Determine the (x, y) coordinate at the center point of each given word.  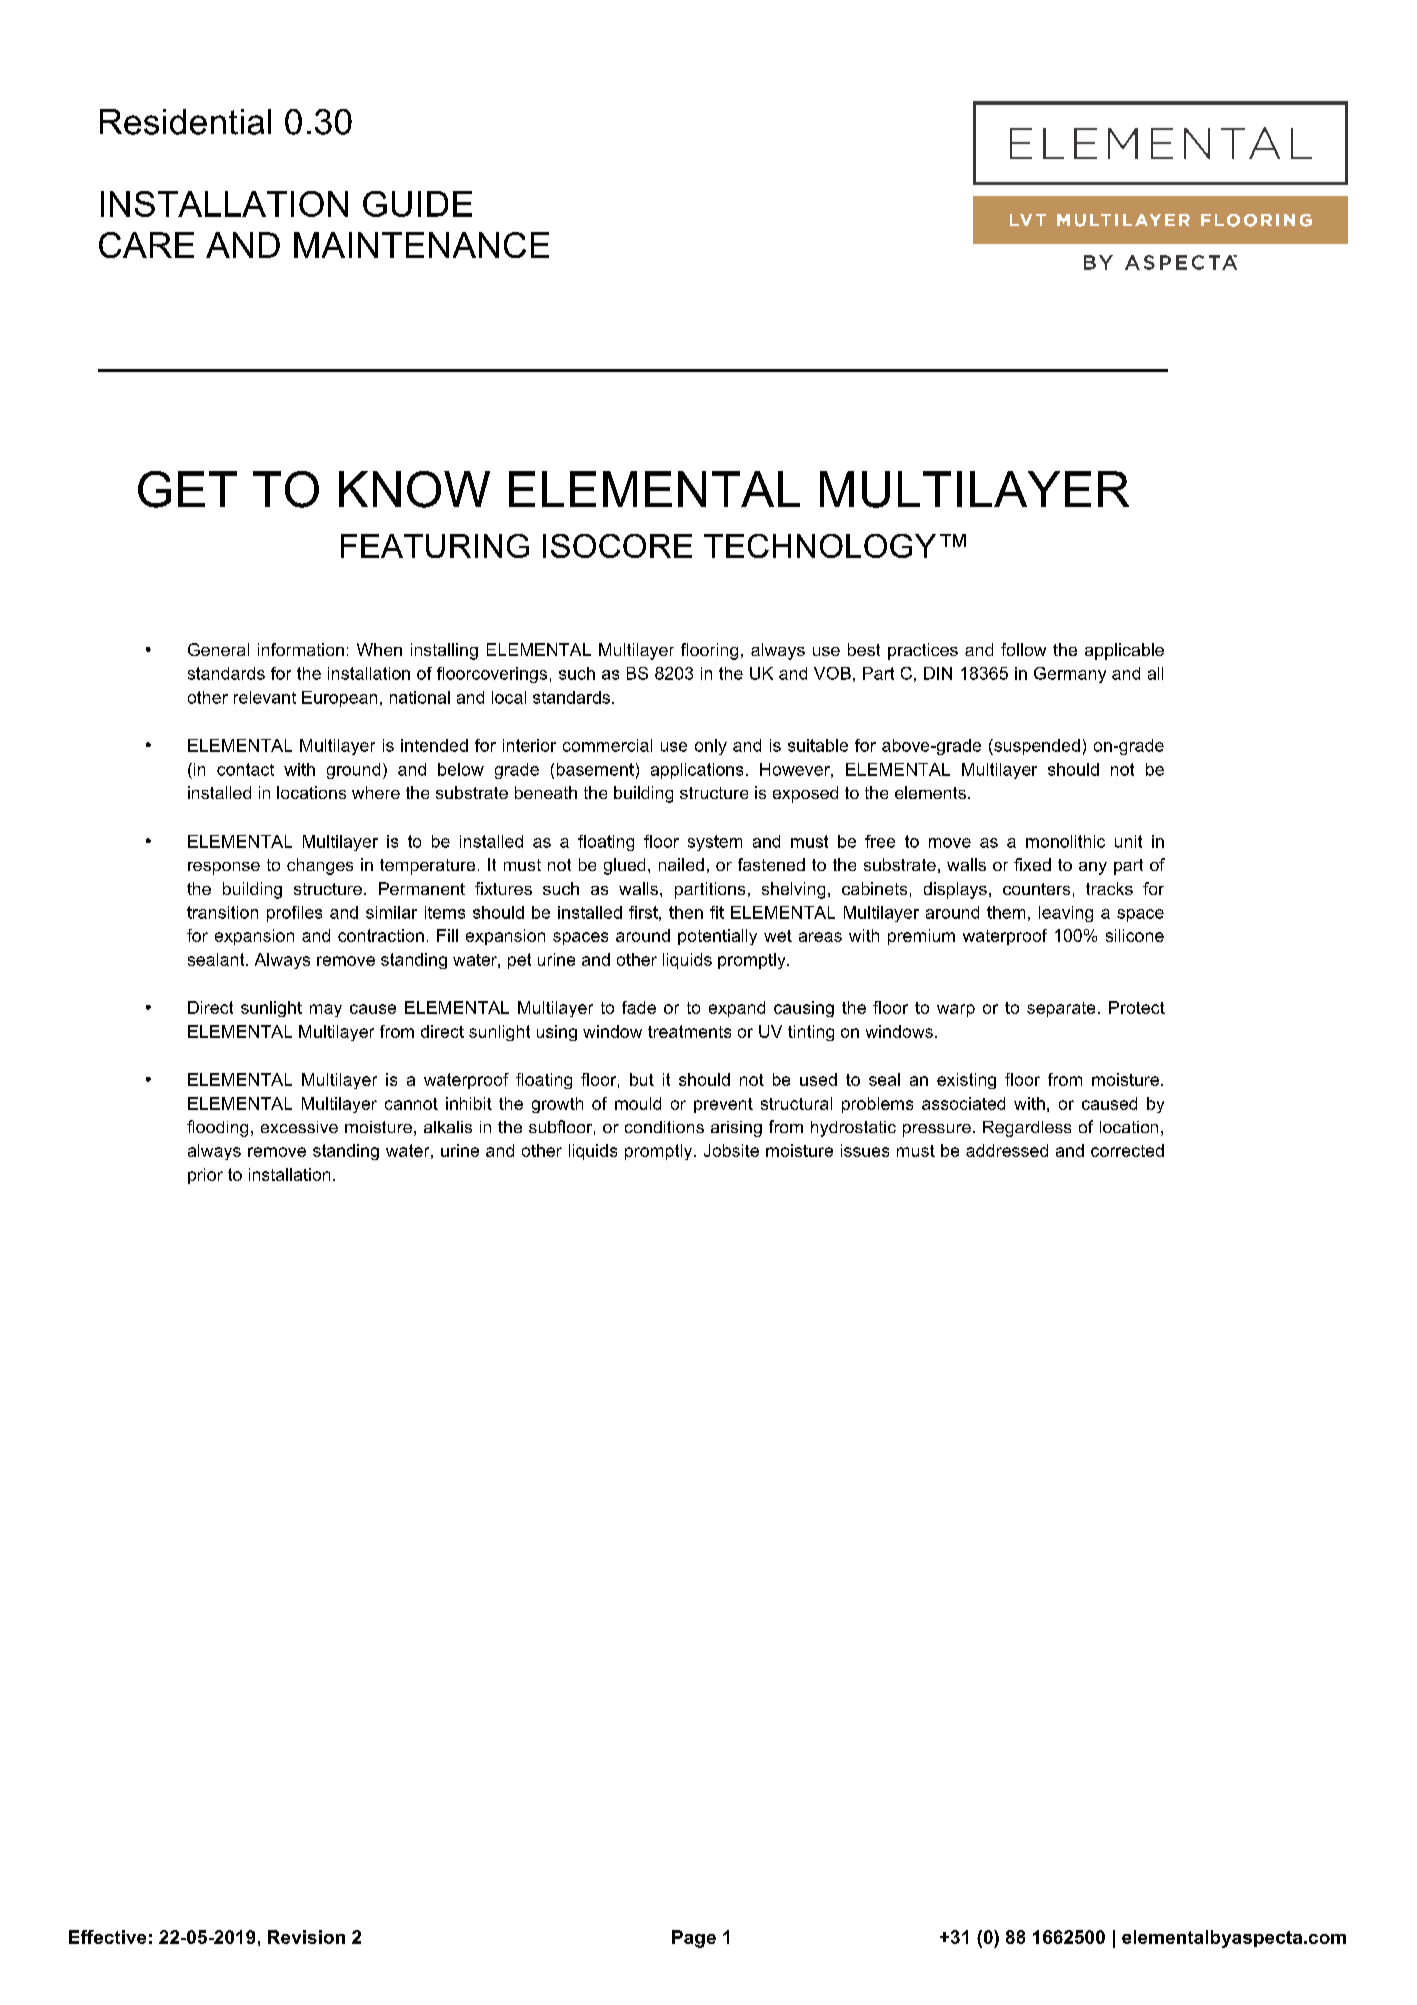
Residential (185, 122)
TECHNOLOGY (820, 546)
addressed (1007, 1150)
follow (1023, 649)
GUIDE (417, 204)
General (218, 649)
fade (639, 1007)
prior (205, 1176)
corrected (1127, 1150)
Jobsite (731, 1150)
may (326, 1010)
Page (694, 1939)
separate (1061, 1009)
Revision (306, 1937)
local (509, 697)
